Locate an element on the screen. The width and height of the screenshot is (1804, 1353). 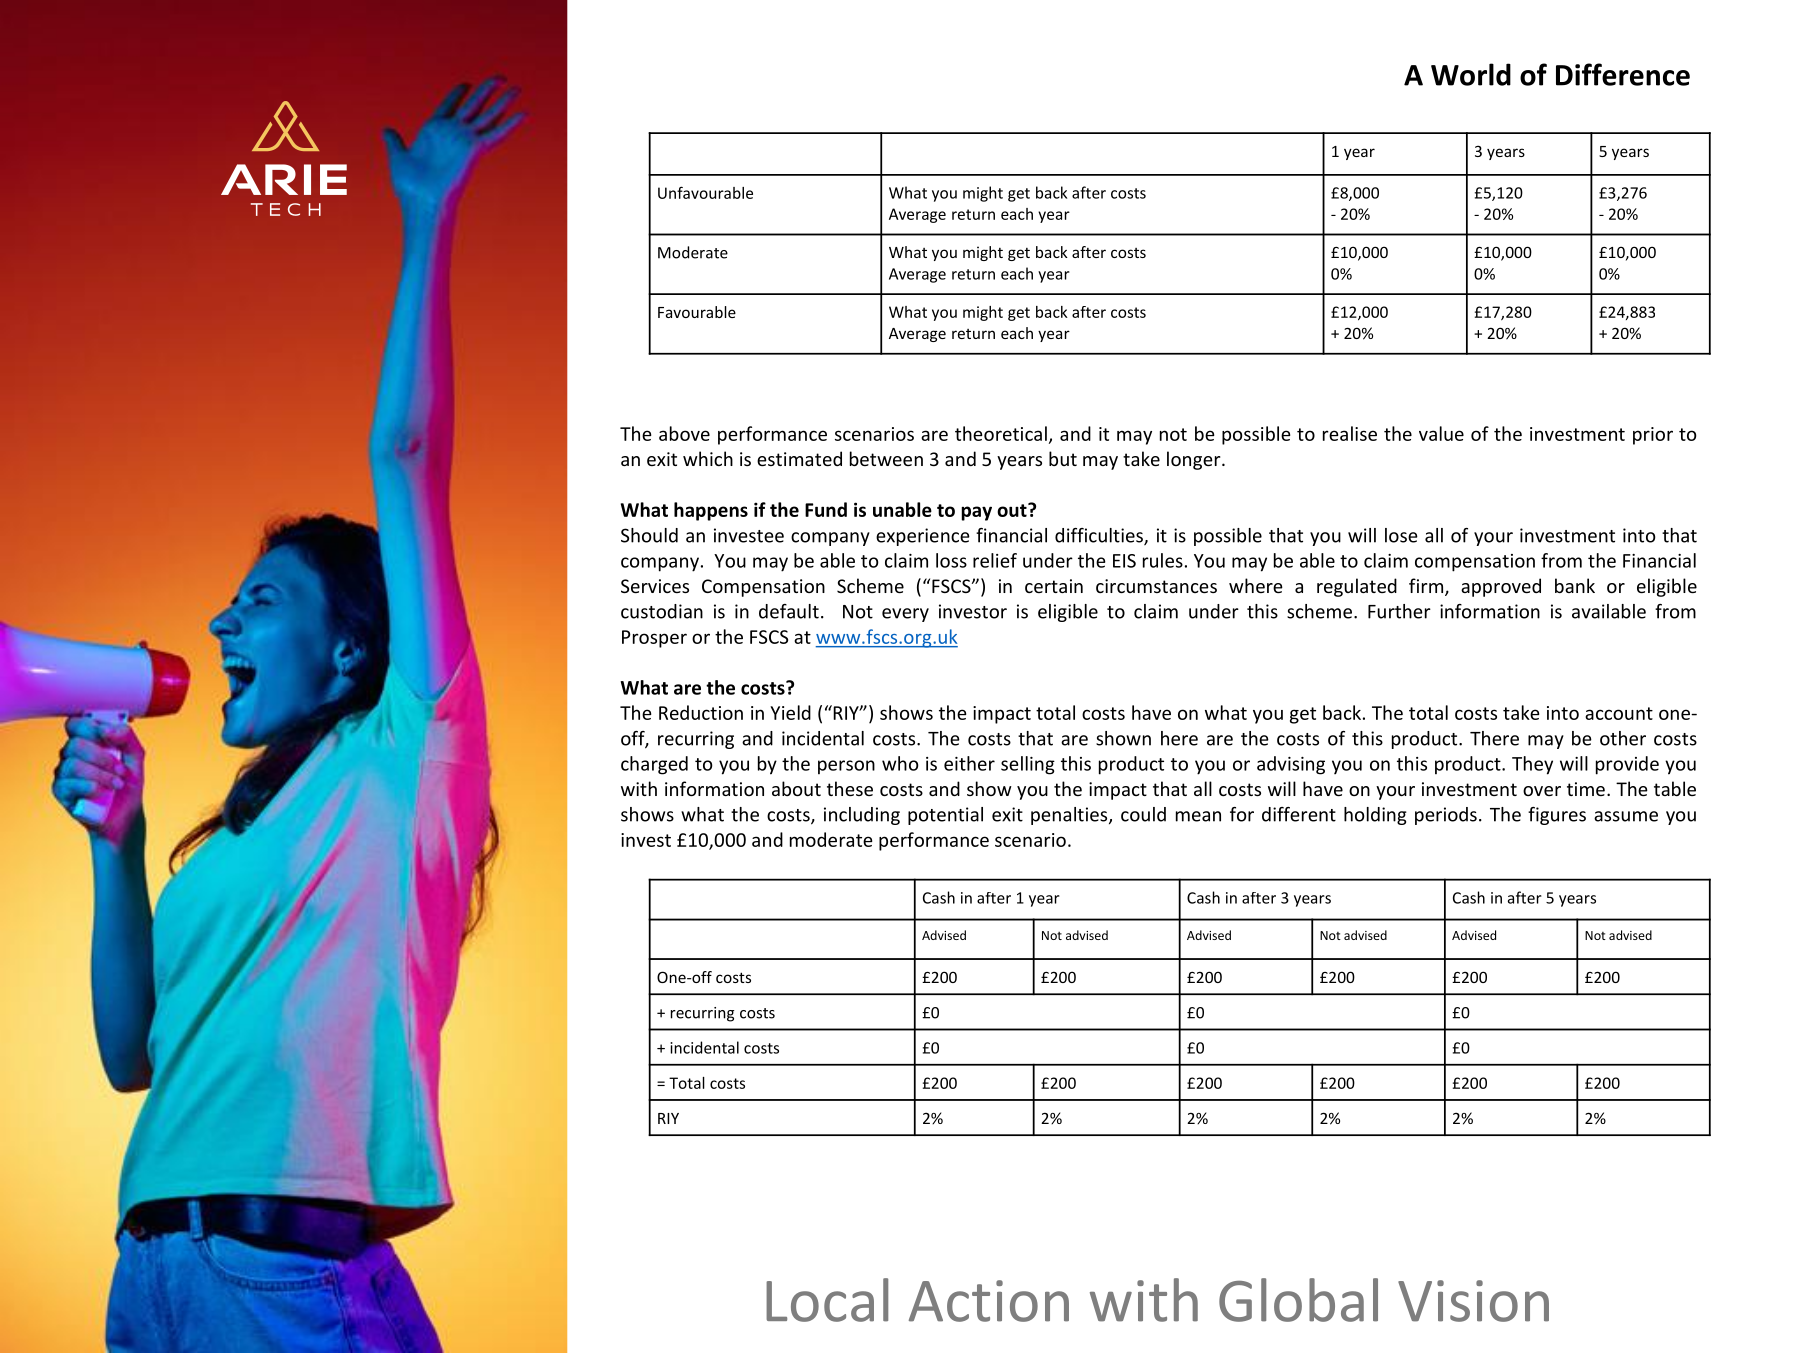
above is located at coordinates (684, 433).
